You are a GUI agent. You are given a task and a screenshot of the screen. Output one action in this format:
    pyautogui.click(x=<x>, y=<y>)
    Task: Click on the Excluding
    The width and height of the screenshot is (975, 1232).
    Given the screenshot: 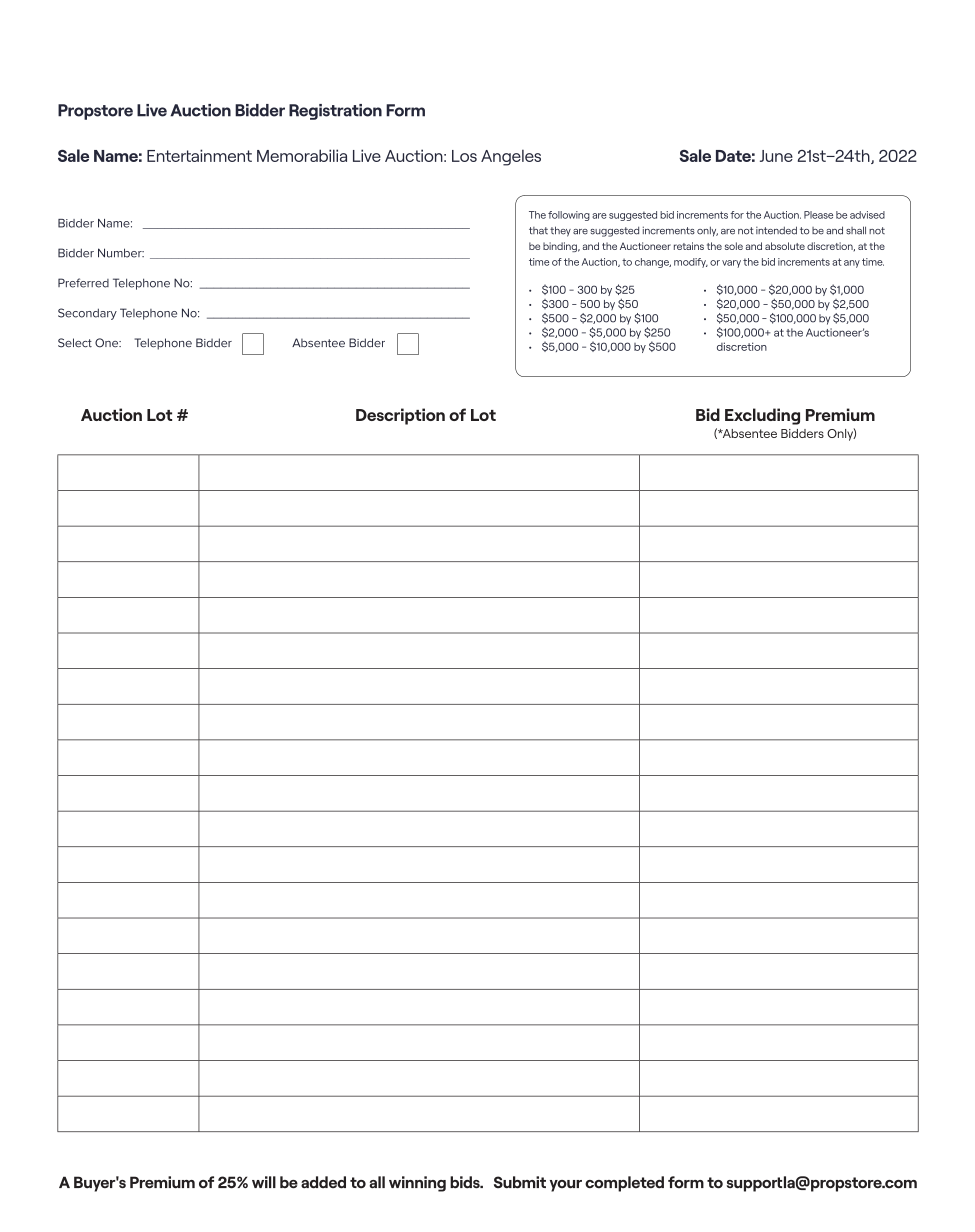 What is the action you would take?
    pyautogui.click(x=762, y=416)
